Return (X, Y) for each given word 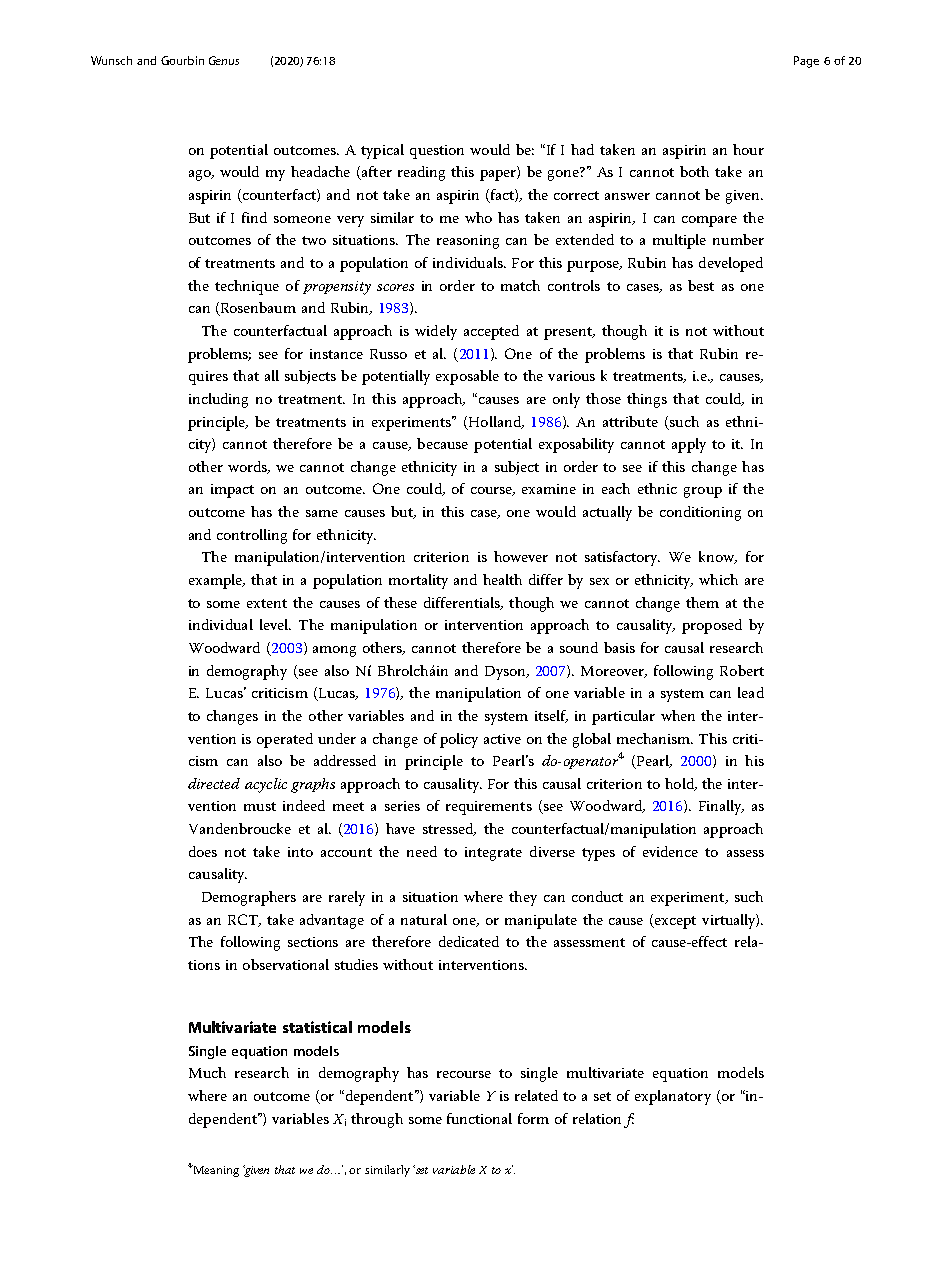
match (520, 285)
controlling (252, 536)
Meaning (215, 1171)
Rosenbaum (257, 309)
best (701, 285)
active (502, 739)
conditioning (700, 513)
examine (549, 489)
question (437, 152)
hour (748, 149)
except (674, 922)
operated (285, 740)
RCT (244, 920)
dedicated (469, 941)
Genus (224, 60)
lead (751, 692)
